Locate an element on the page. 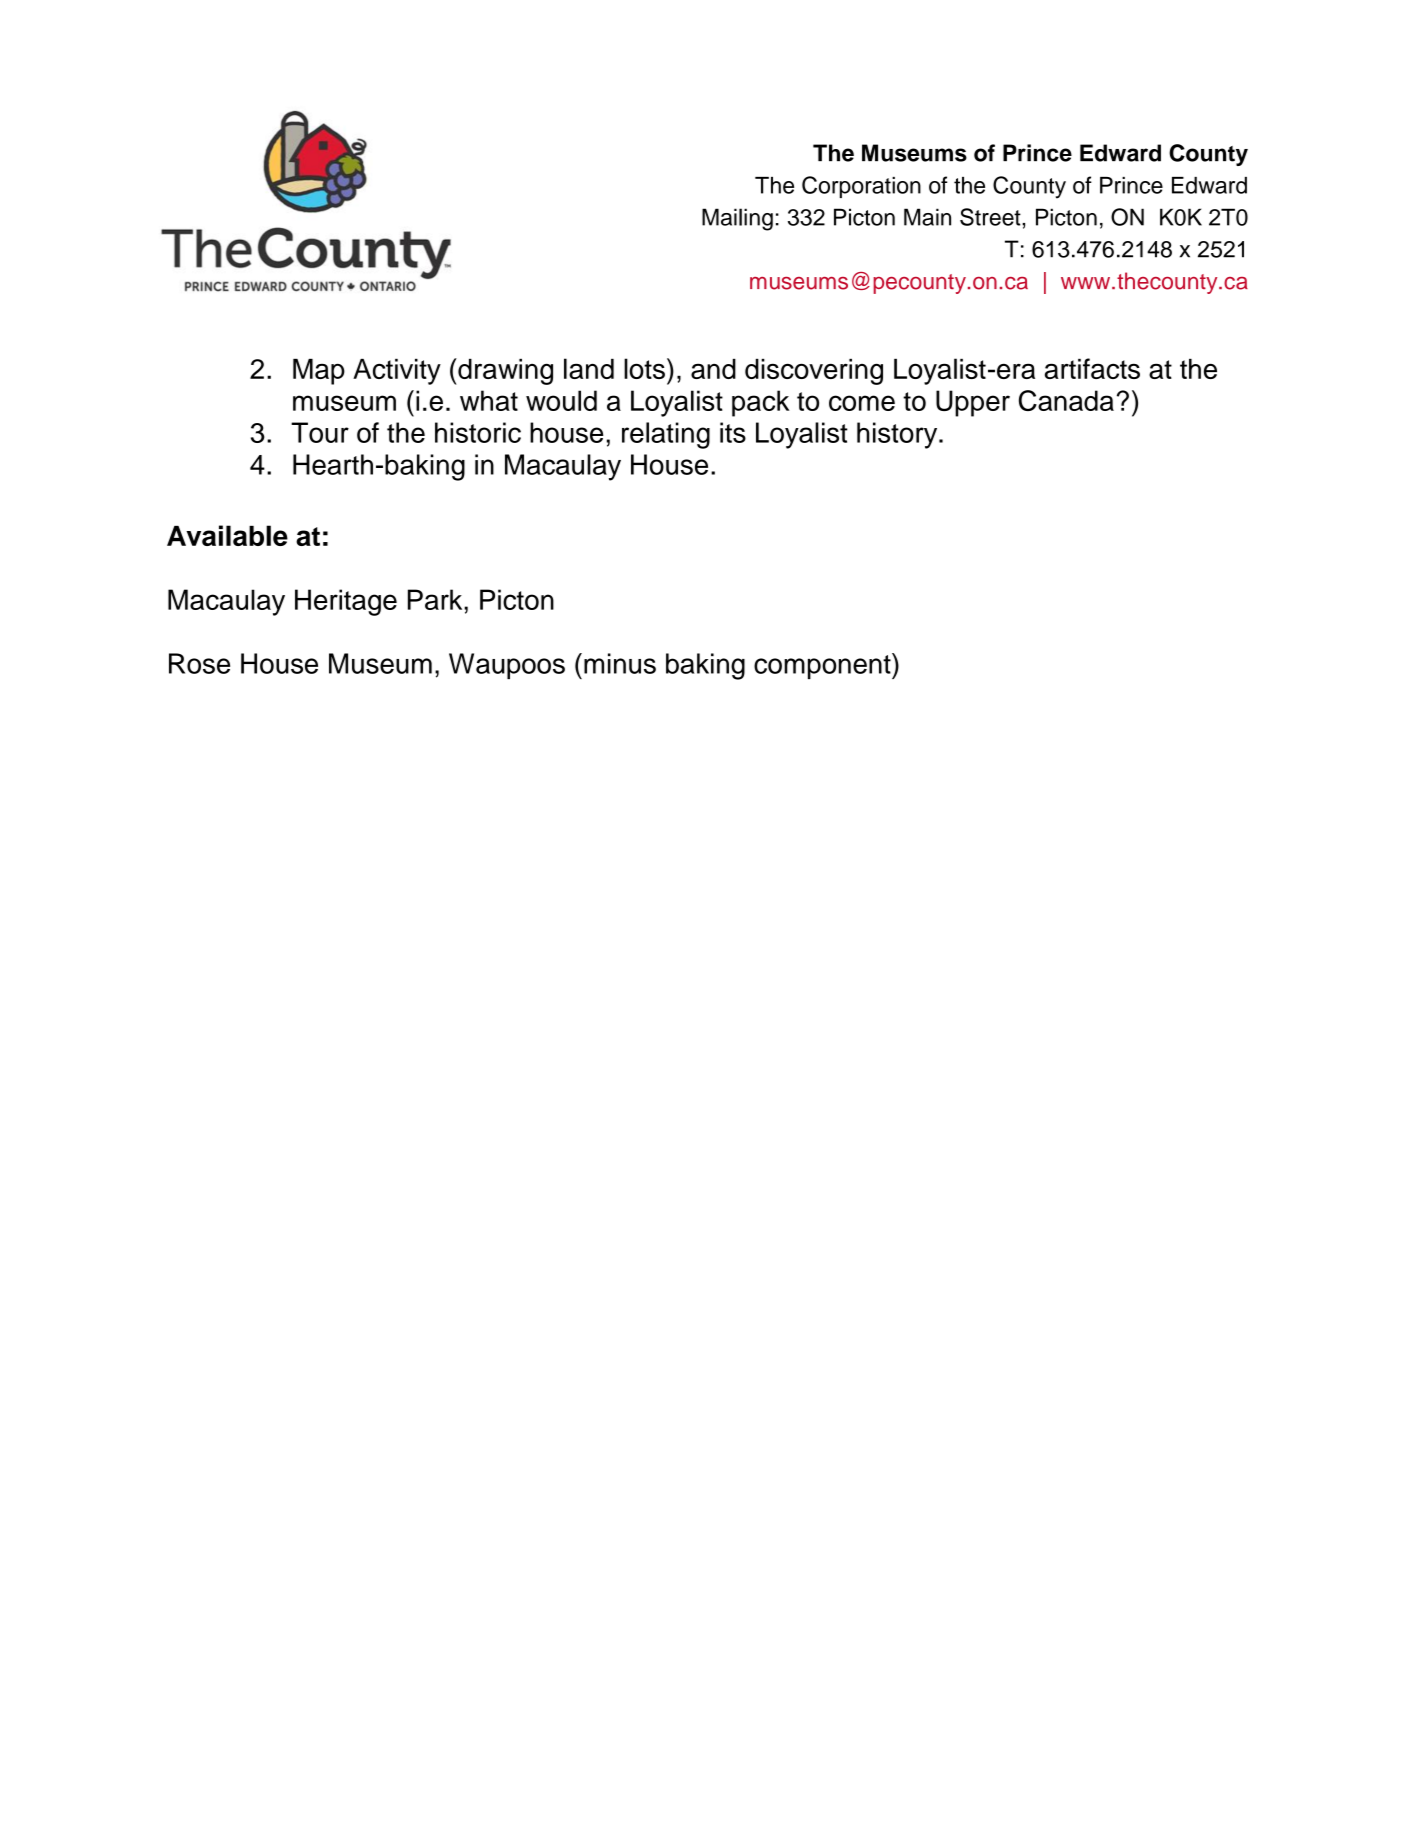  lots is located at coordinates (644, 368).
